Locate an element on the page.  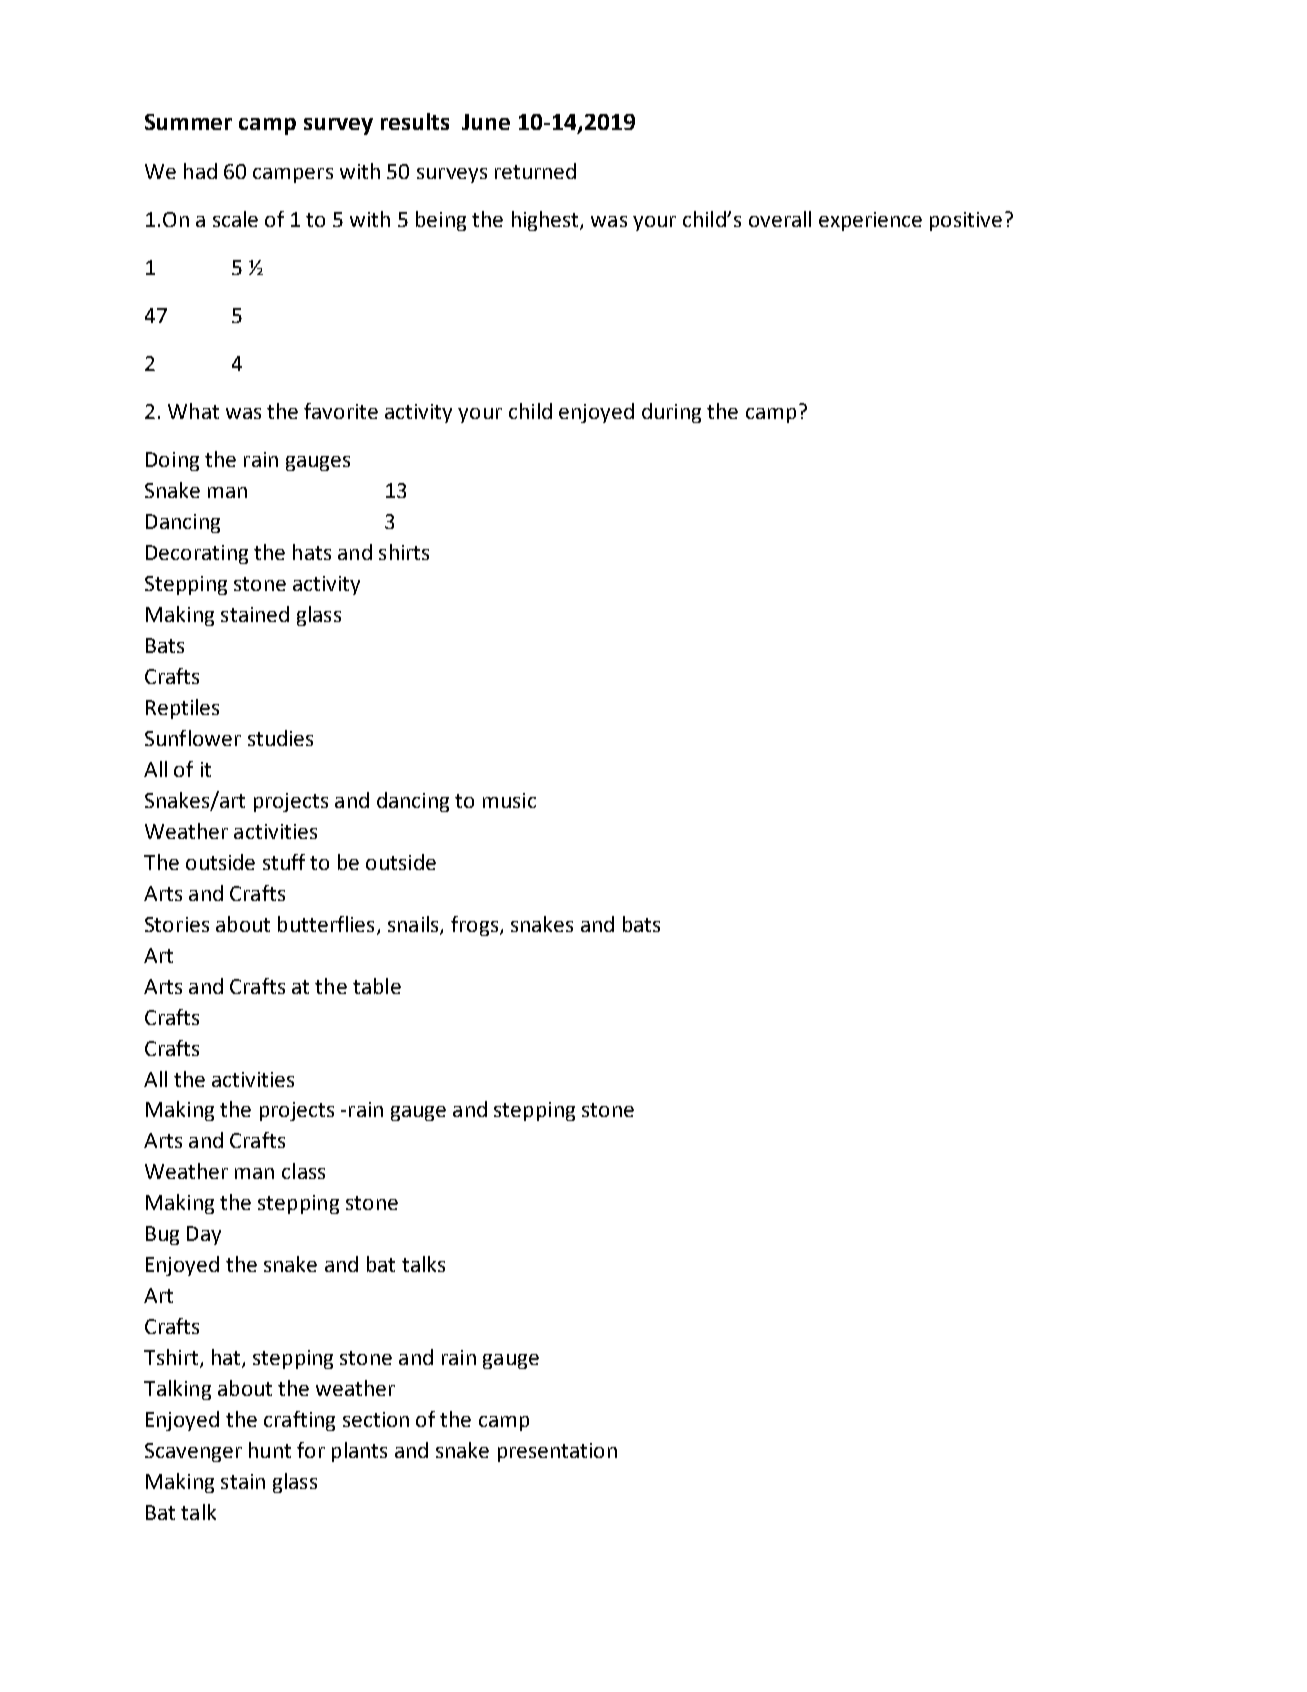
experience is located at coordinates (870, 221).
